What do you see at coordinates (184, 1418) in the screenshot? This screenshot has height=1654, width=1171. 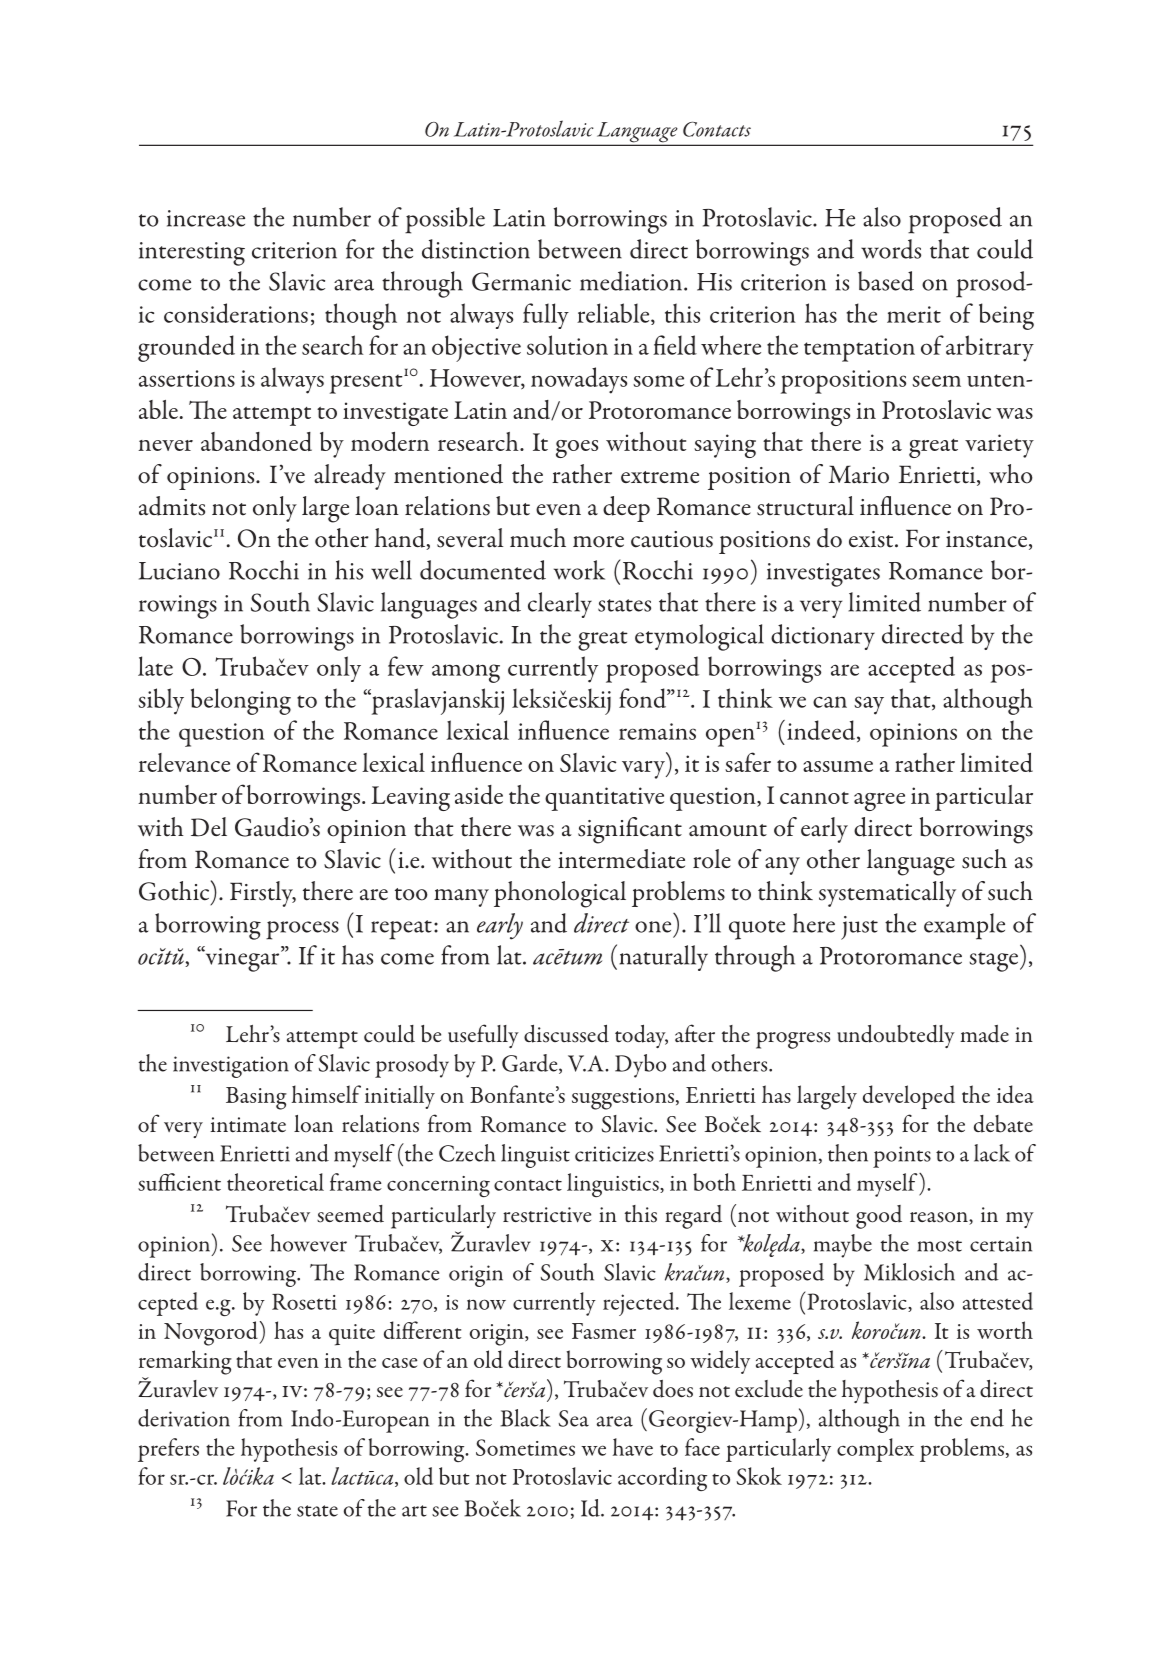 I see `derivation` at bounding box center [184, 1418].
